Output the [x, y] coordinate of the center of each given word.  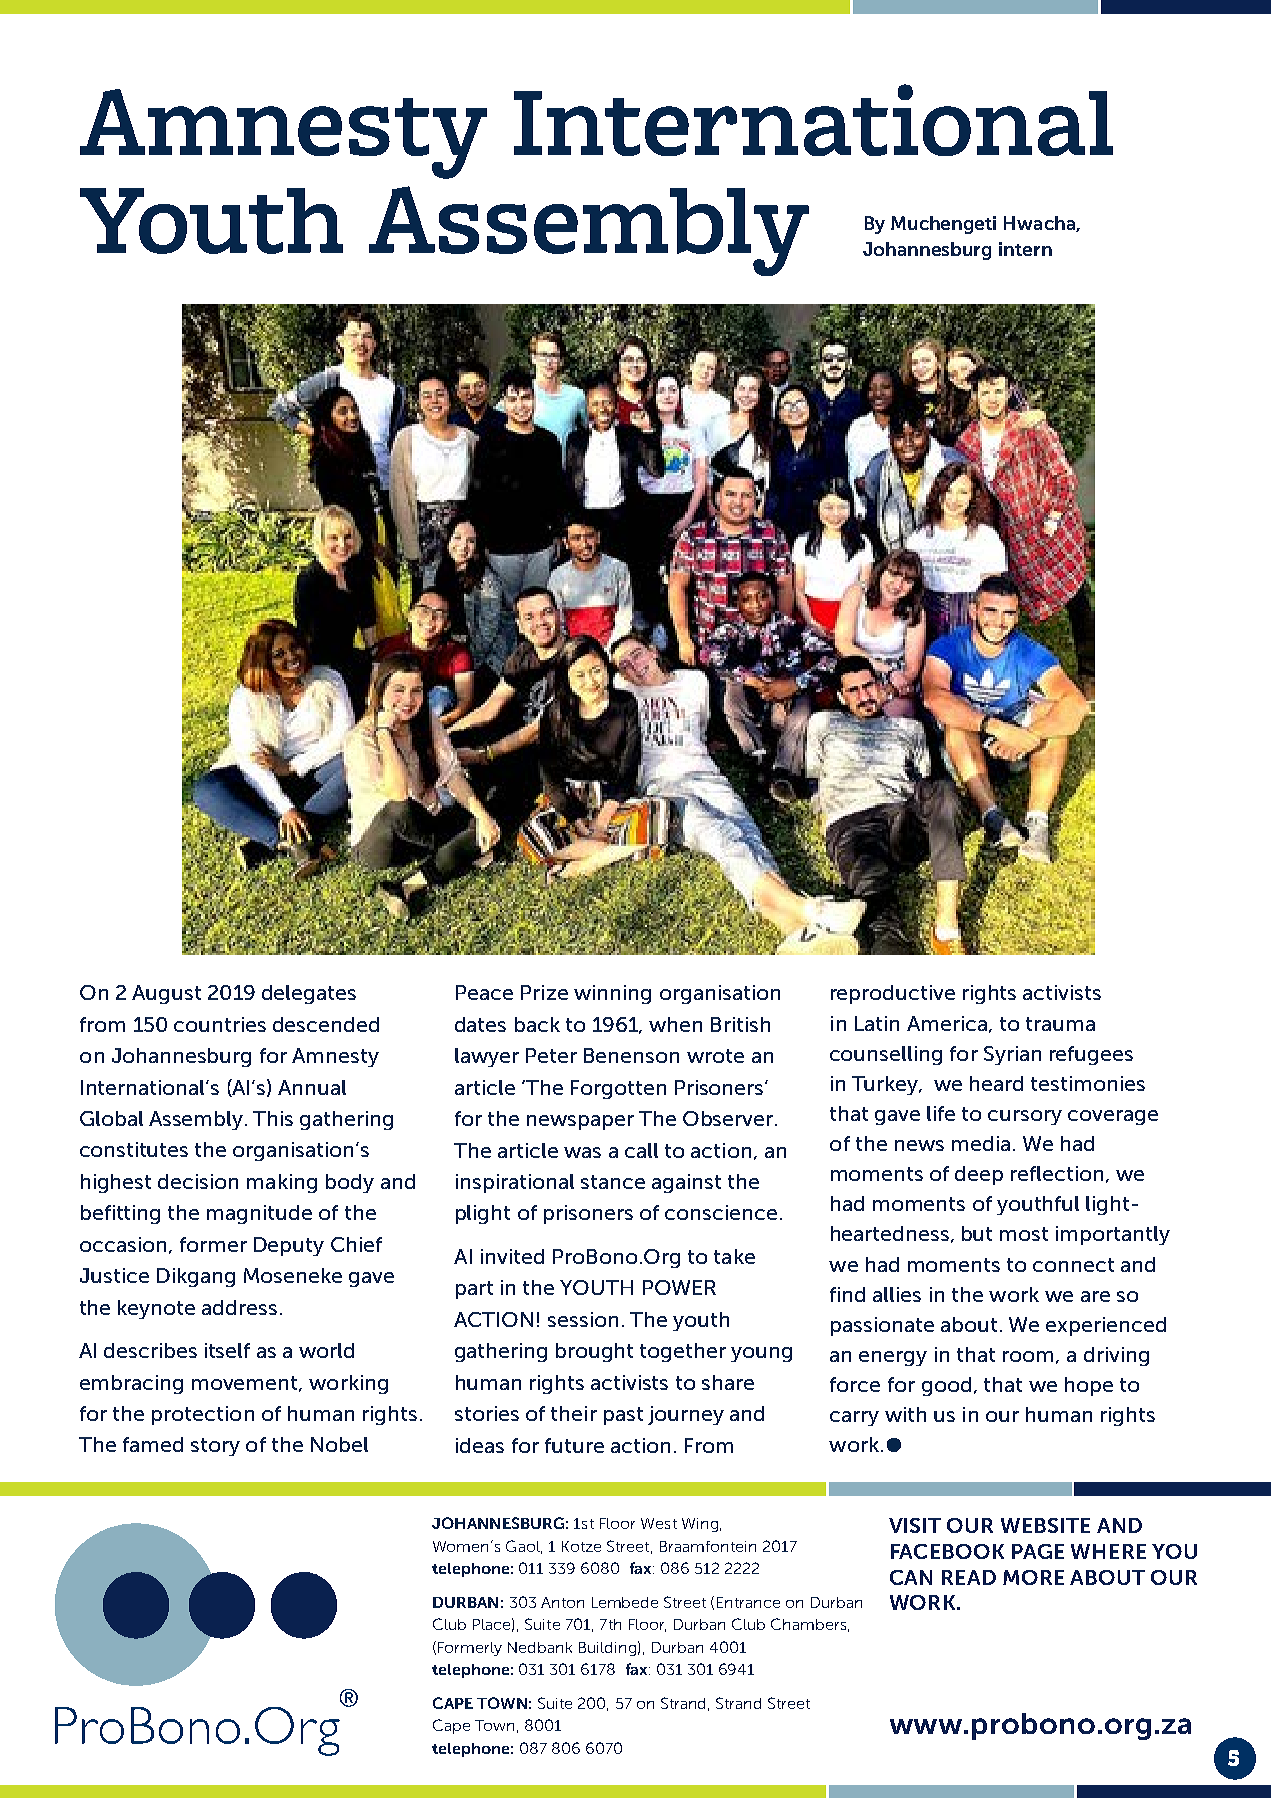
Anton [562, 1602]
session [583, 1319]
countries [220, 1024]
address [239, 1307]
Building [607, 1649]
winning [612, 994]
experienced [1106, 1326]
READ [969, 1577]
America [947, 1023]
